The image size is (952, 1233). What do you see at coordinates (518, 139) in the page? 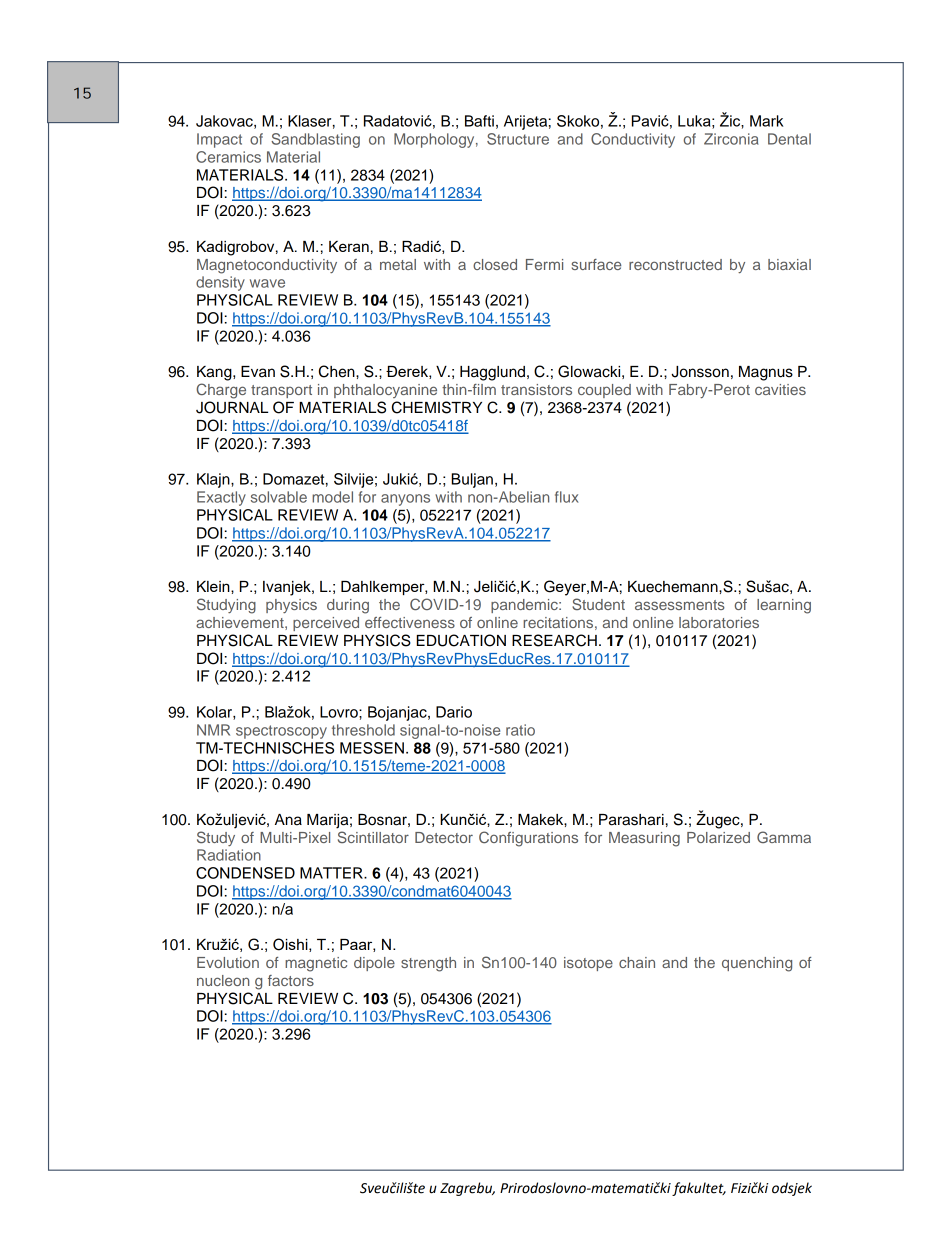
I see `Structure` at bounding box center [518, 139].
